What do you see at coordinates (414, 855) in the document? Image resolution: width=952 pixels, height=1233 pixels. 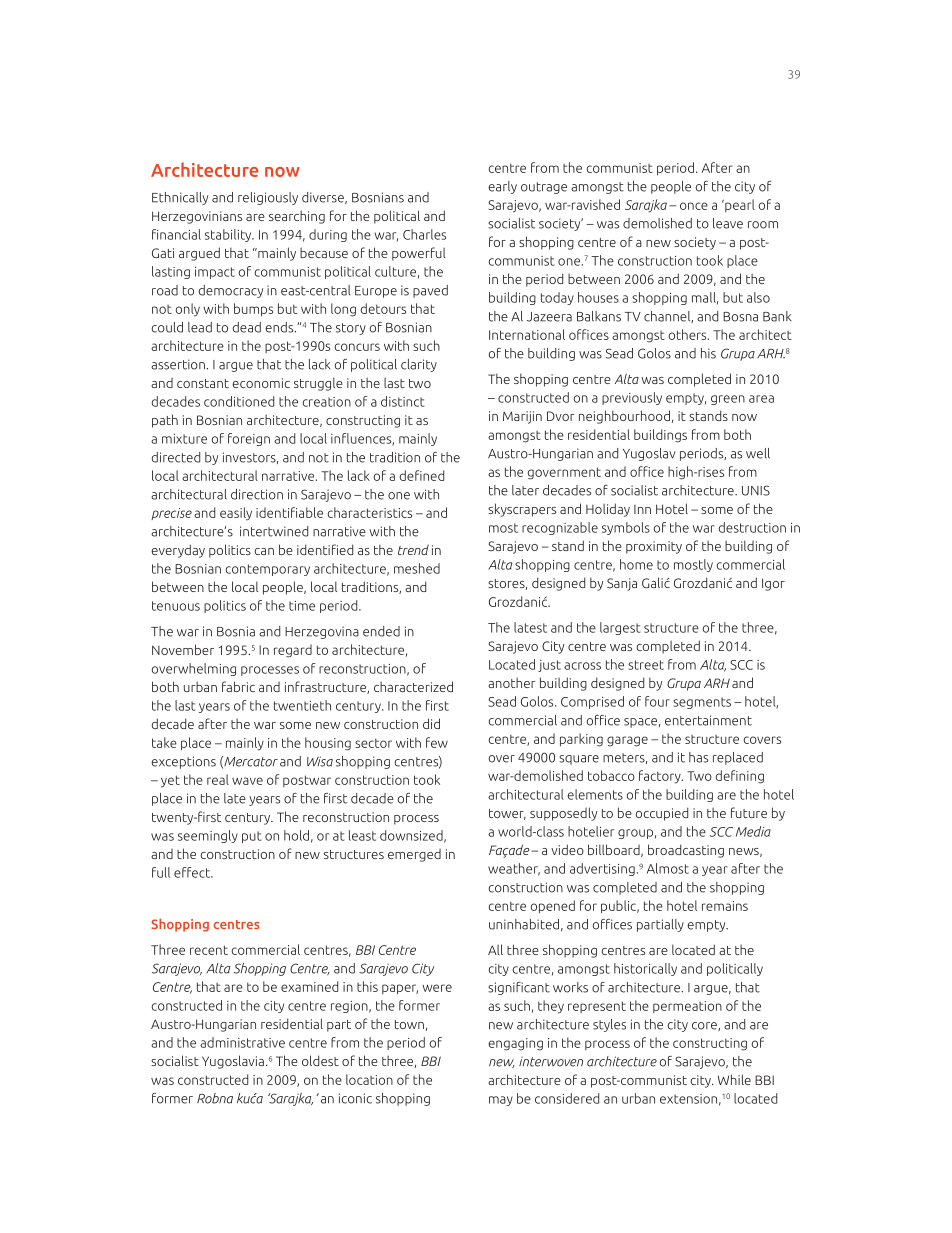 I see `emerged` at bounding box center [414, 855].
